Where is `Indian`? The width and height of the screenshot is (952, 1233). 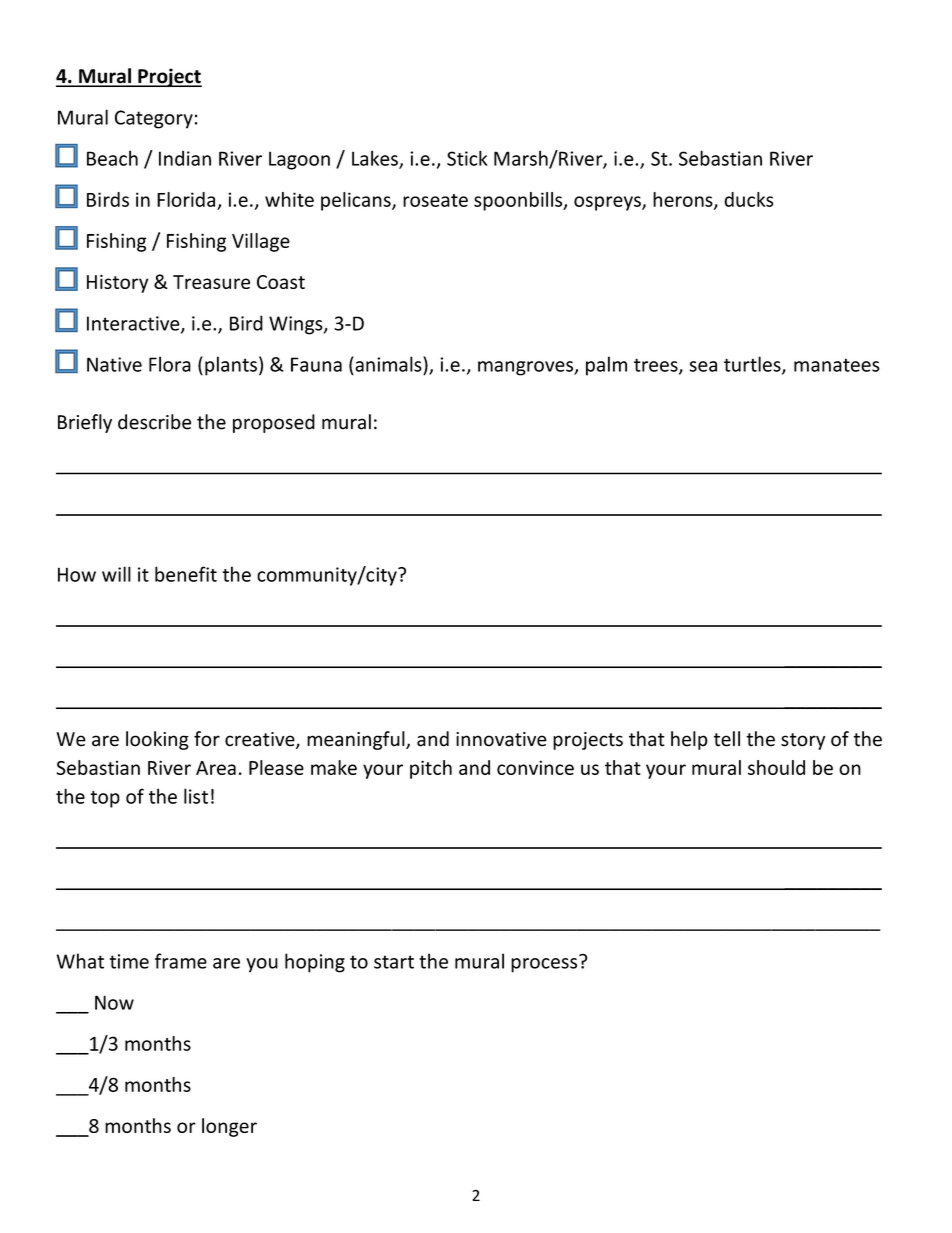 Indian is located at coordinates (185, 158).
